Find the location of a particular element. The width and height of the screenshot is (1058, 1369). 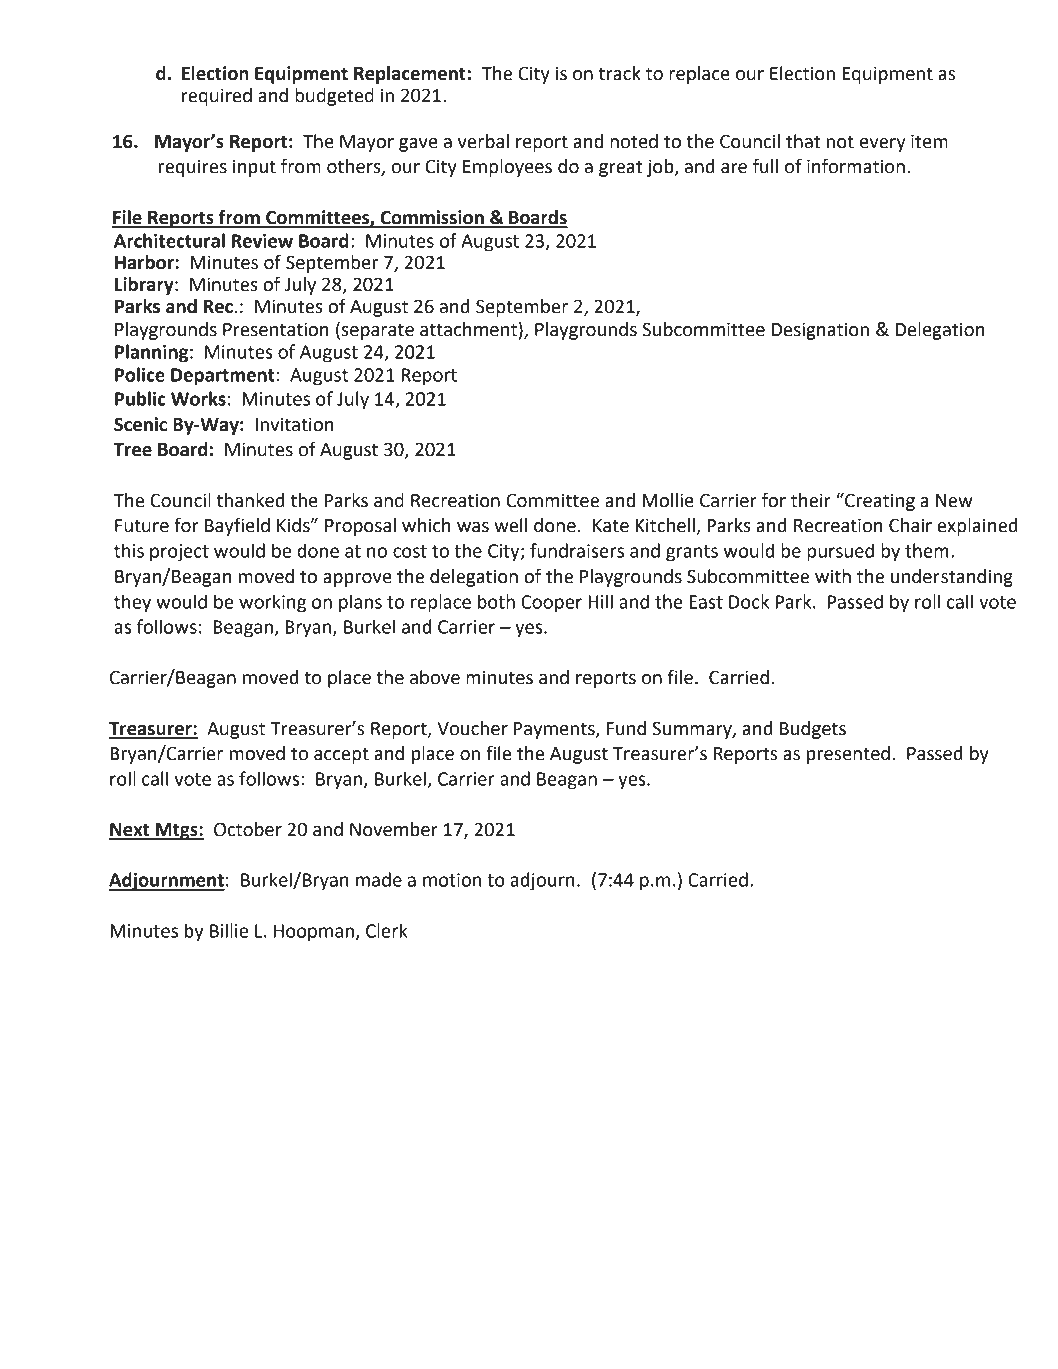

every is located at coordinates (883, 145).
